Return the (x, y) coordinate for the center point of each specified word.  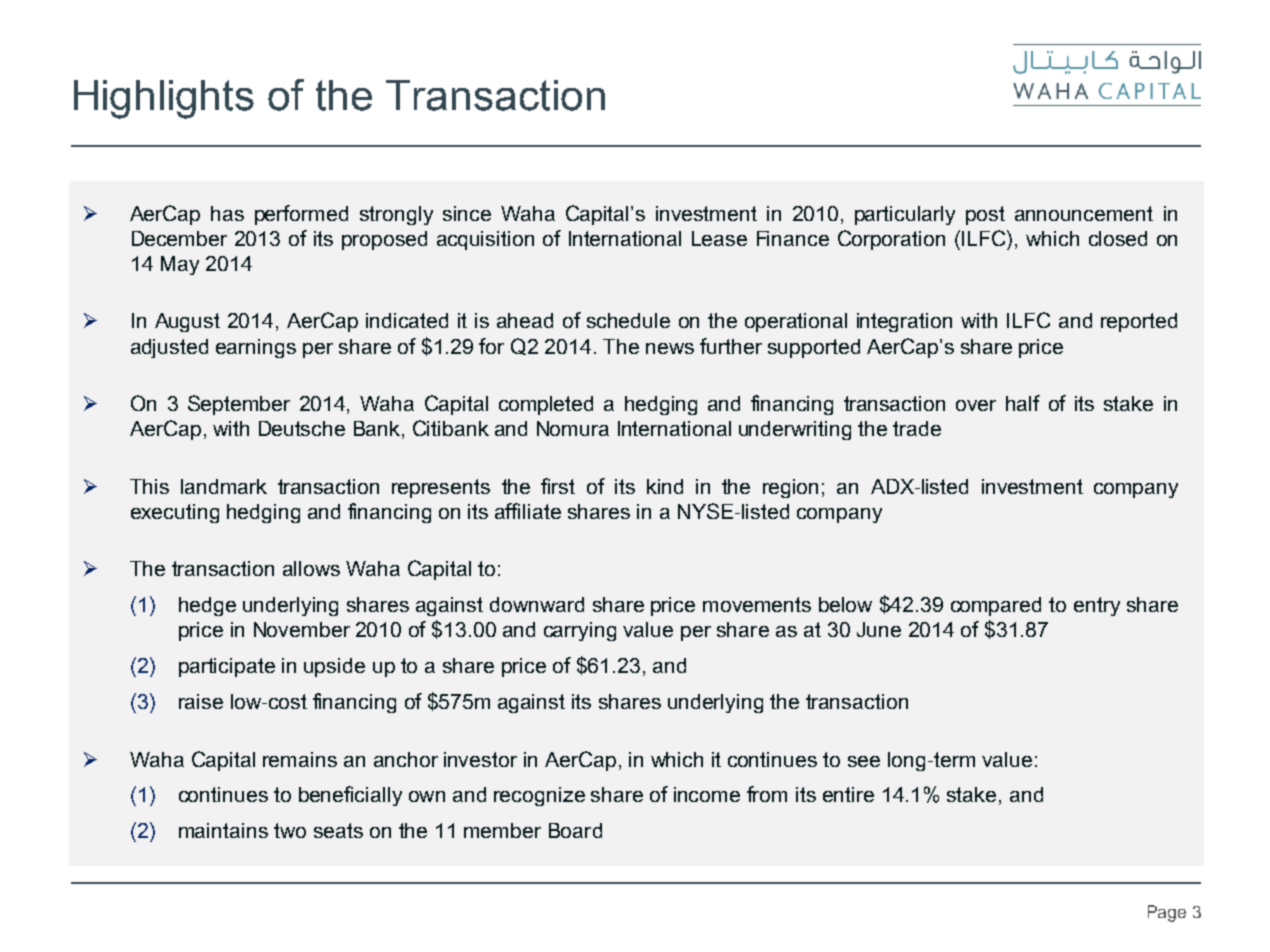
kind (665, 486)
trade (917, 428)
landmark (224, 486)
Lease (719, 238)
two (290, 830)
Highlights (164, 99)
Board (575, 830)
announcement (1084, 213)
